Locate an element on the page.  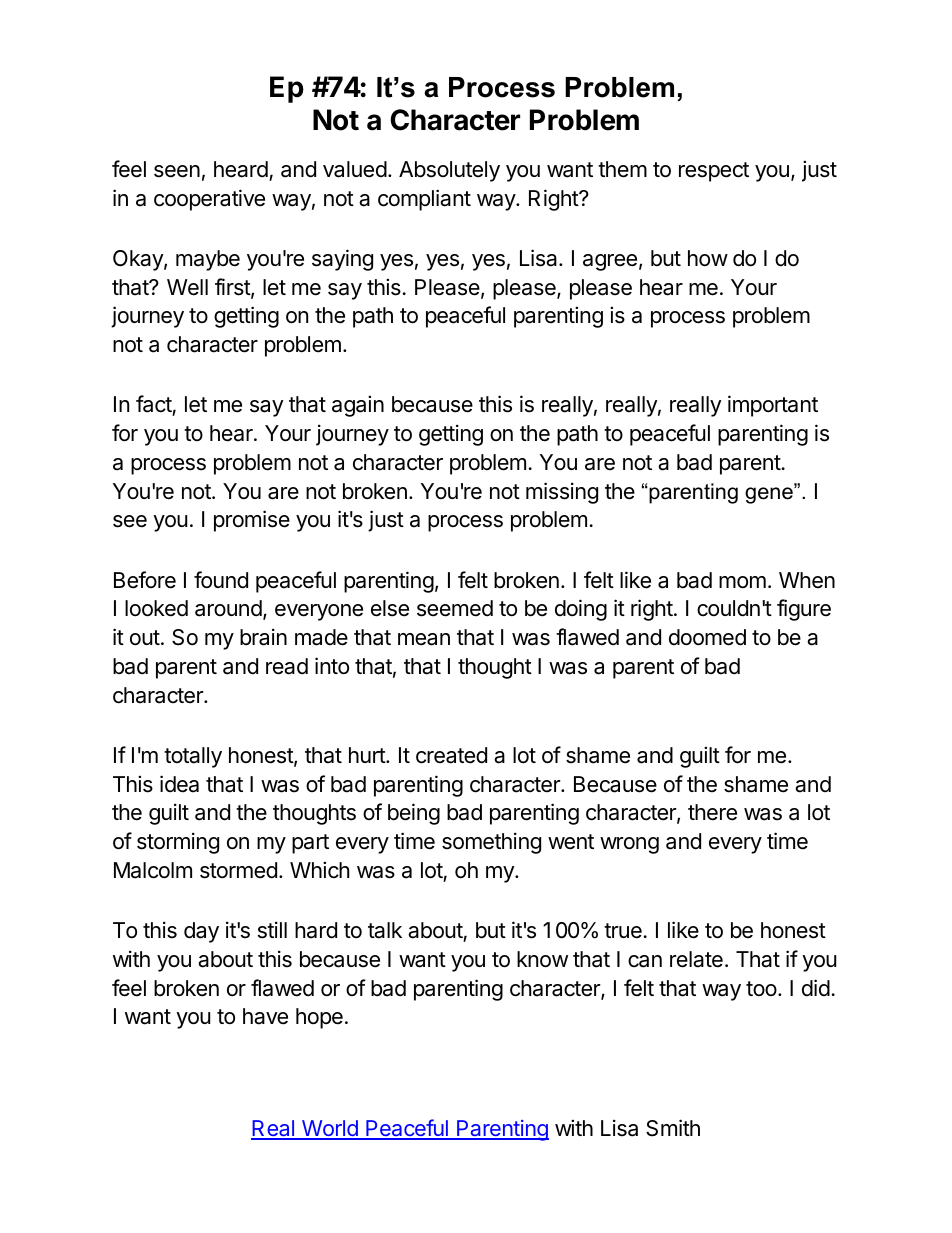
there is located at coordinates (712, 812).
